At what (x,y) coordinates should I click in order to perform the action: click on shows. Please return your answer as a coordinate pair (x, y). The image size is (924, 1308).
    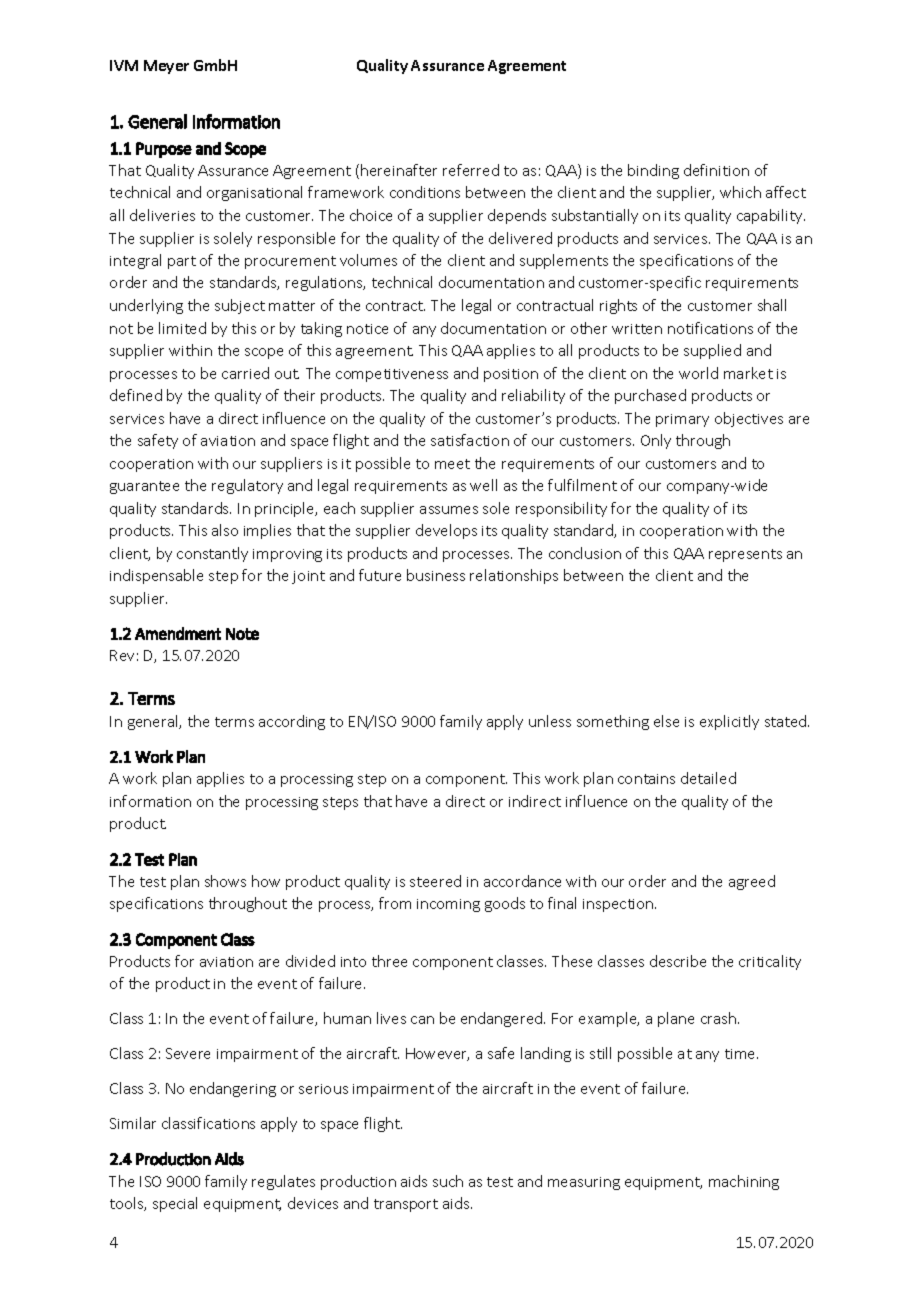
    Looking at the image, I should click on (225, 881).
